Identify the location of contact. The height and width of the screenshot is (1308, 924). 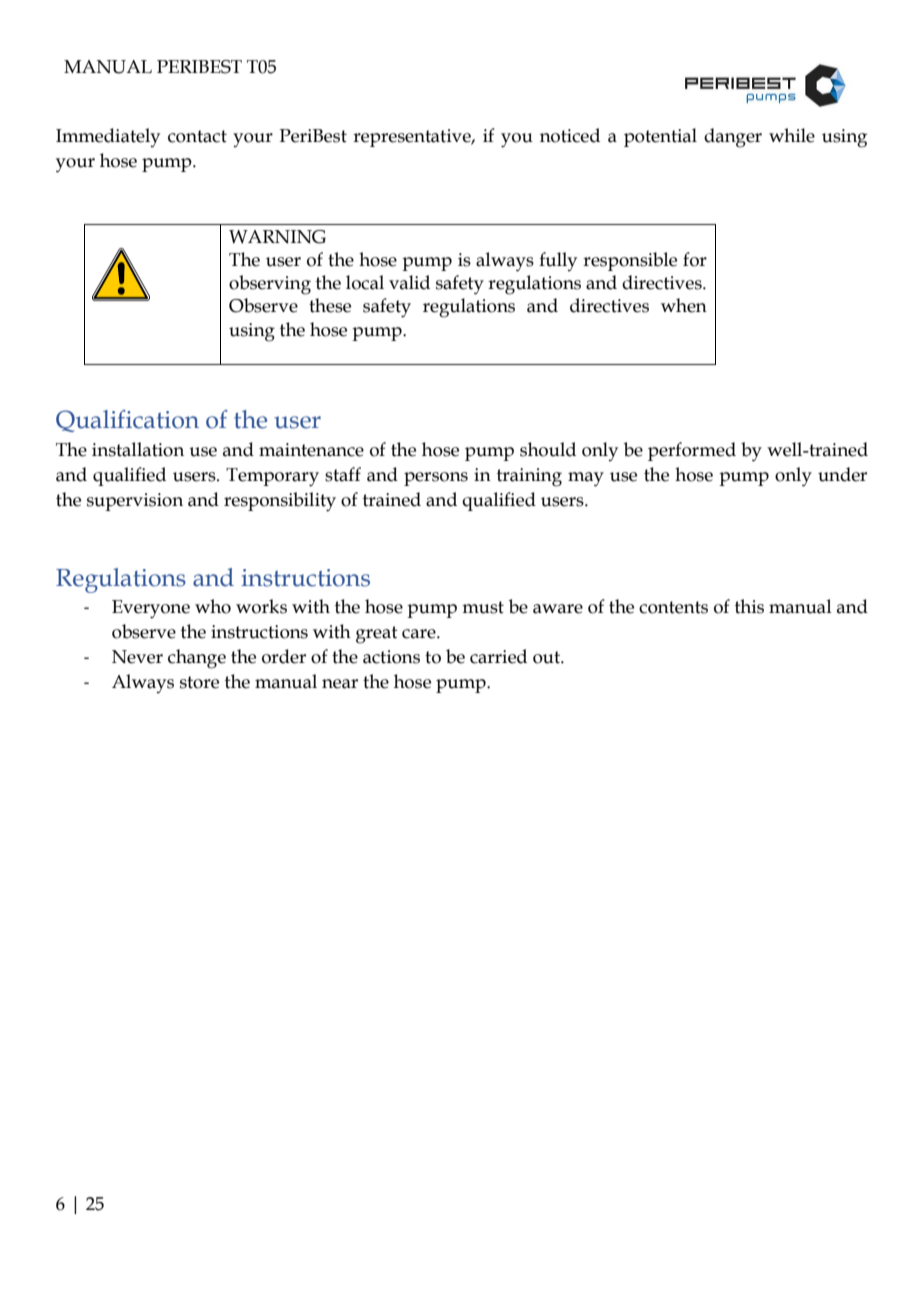
(197, 136).
